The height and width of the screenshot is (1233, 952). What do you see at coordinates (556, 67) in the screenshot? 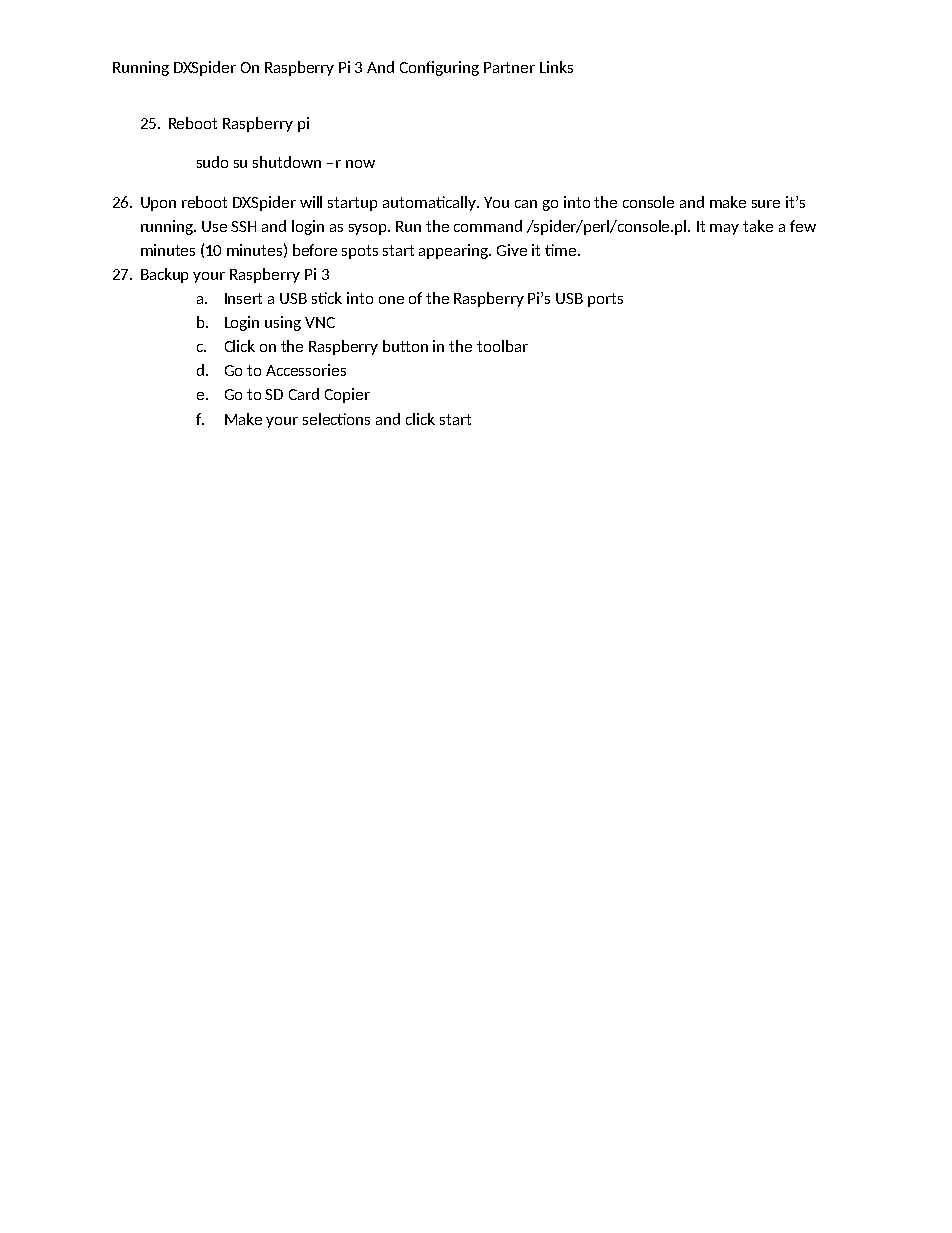
I see `Links` at bounding box center [556, 67].
